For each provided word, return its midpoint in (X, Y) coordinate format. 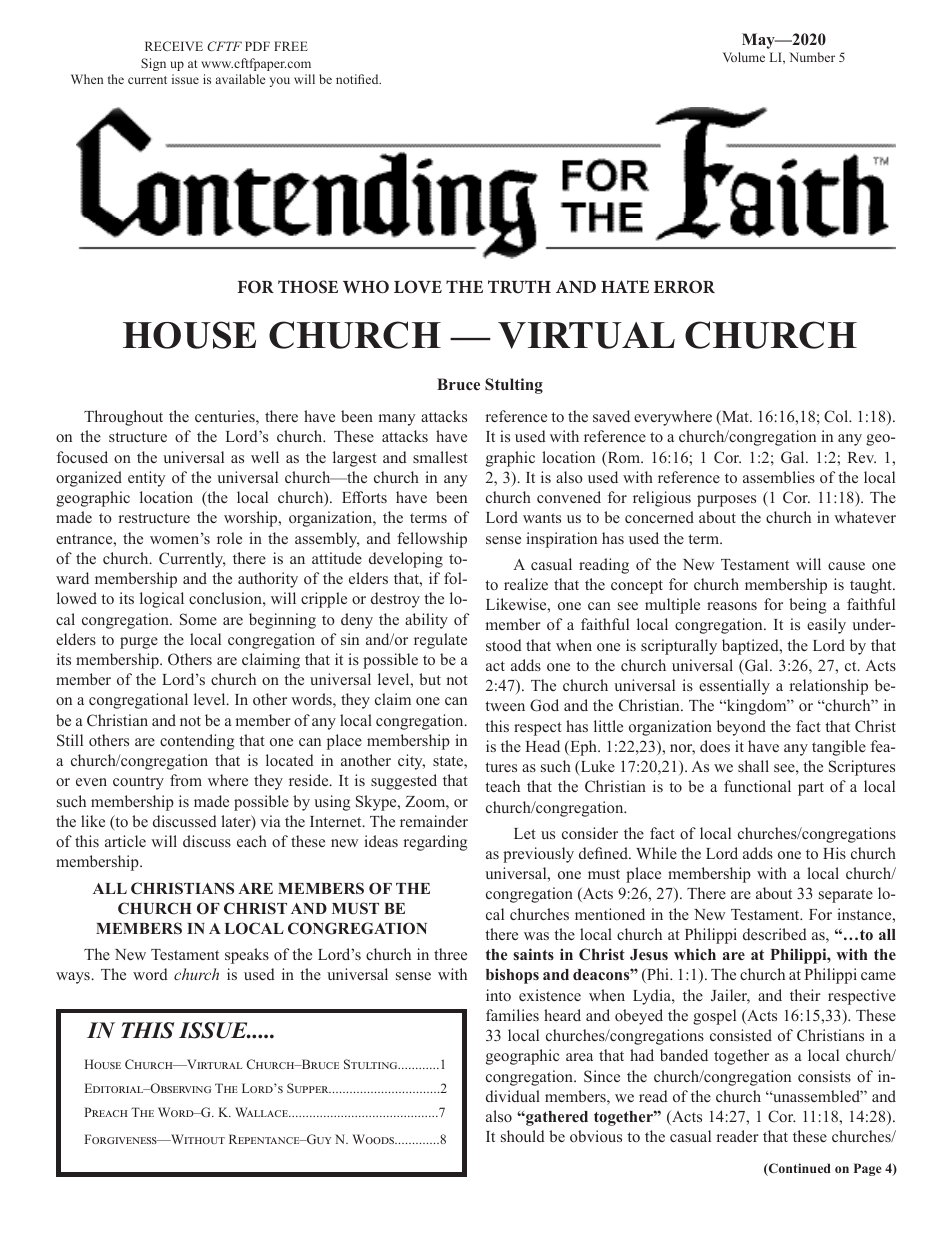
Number (812, 57)
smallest (440, 457)
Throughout (123, 418)
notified (358, 79)
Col (837, 416)
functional (757, 786)
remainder (434, 821)
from (186, 780)
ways (74, 978)
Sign (153, 64)
